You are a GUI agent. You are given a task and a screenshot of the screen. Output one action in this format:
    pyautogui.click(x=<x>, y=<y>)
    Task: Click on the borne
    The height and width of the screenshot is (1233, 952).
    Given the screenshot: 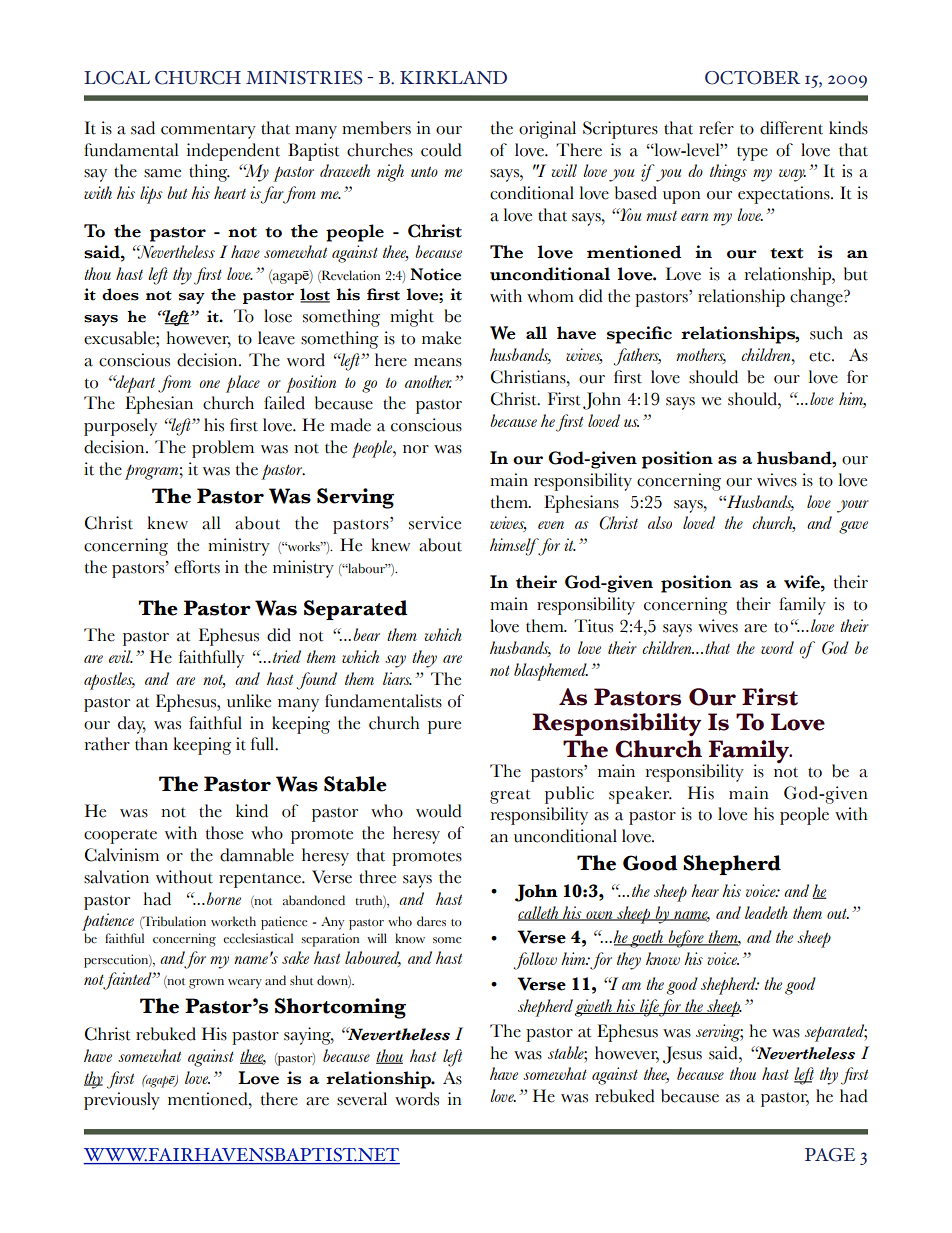 What is the action you would take?
    pyautogui.click(x=224, y=898)
